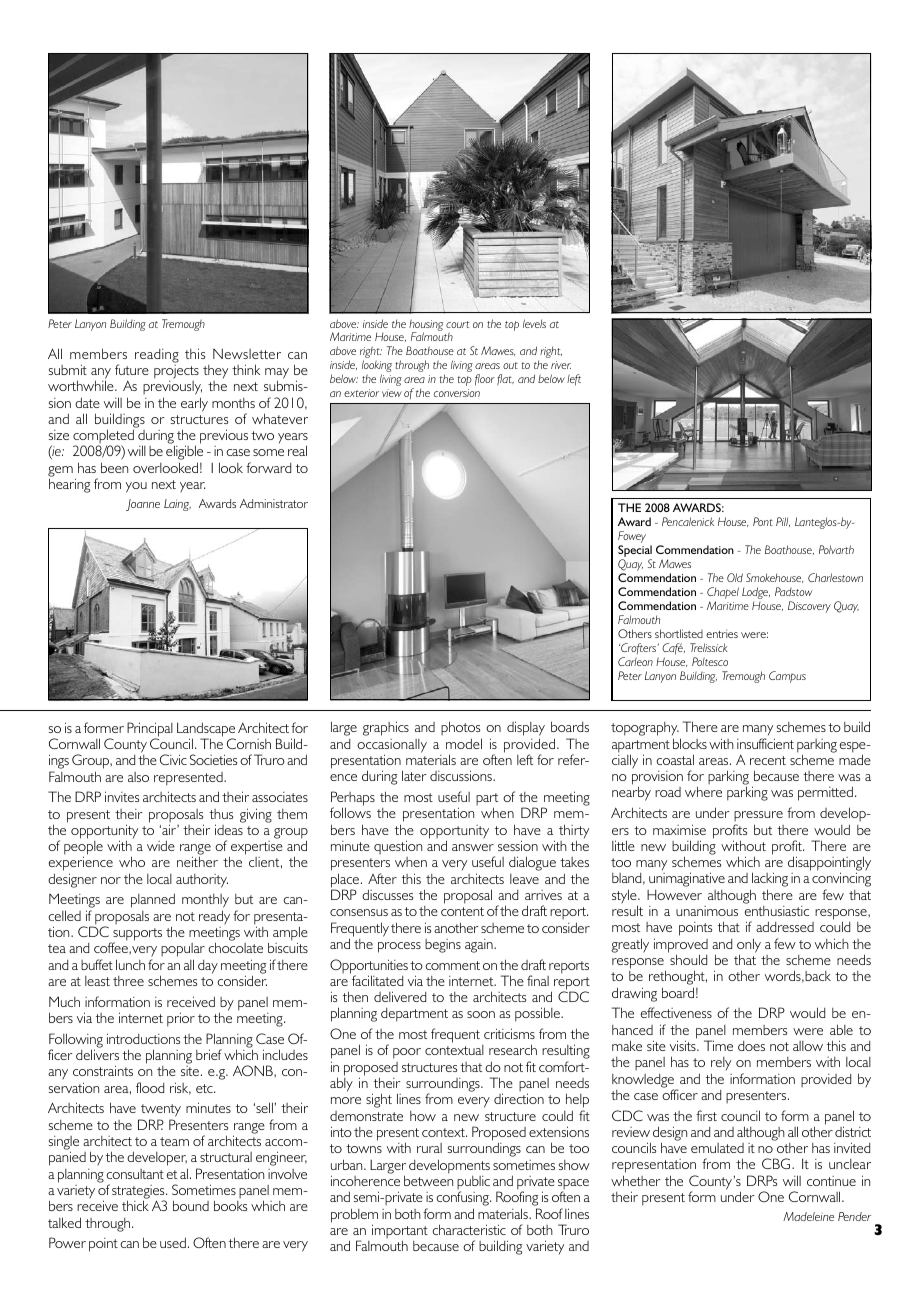 Image resolution: width=924 pixels, height=1308 pixels. I want to click on reading, so click(157, 356).
